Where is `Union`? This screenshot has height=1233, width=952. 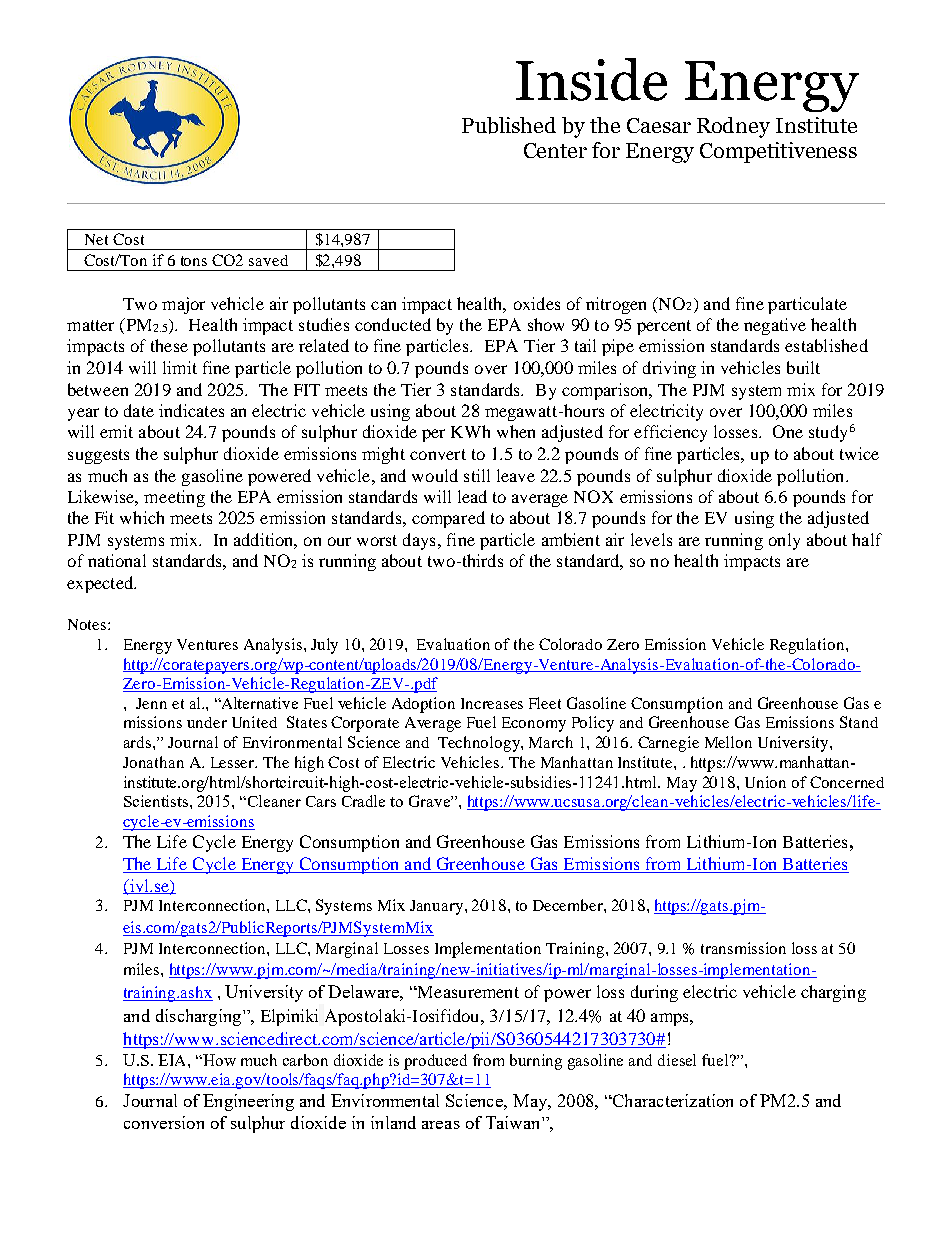
Union is located at coordinates (765, 782).
